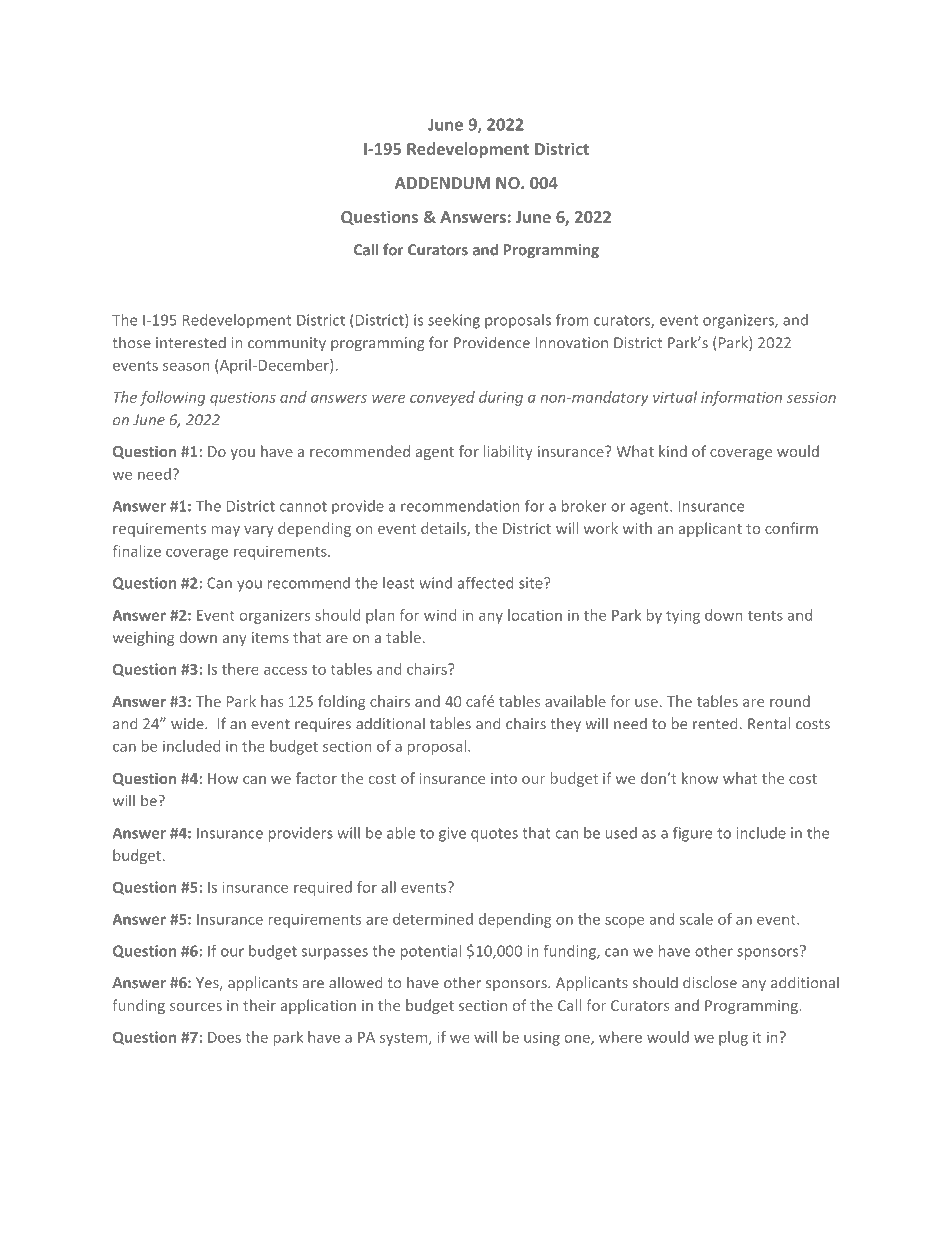 This page has height=1233, width=952. Describe the element at coordinates (508, 452) in the page. I see `liability` at that location.
